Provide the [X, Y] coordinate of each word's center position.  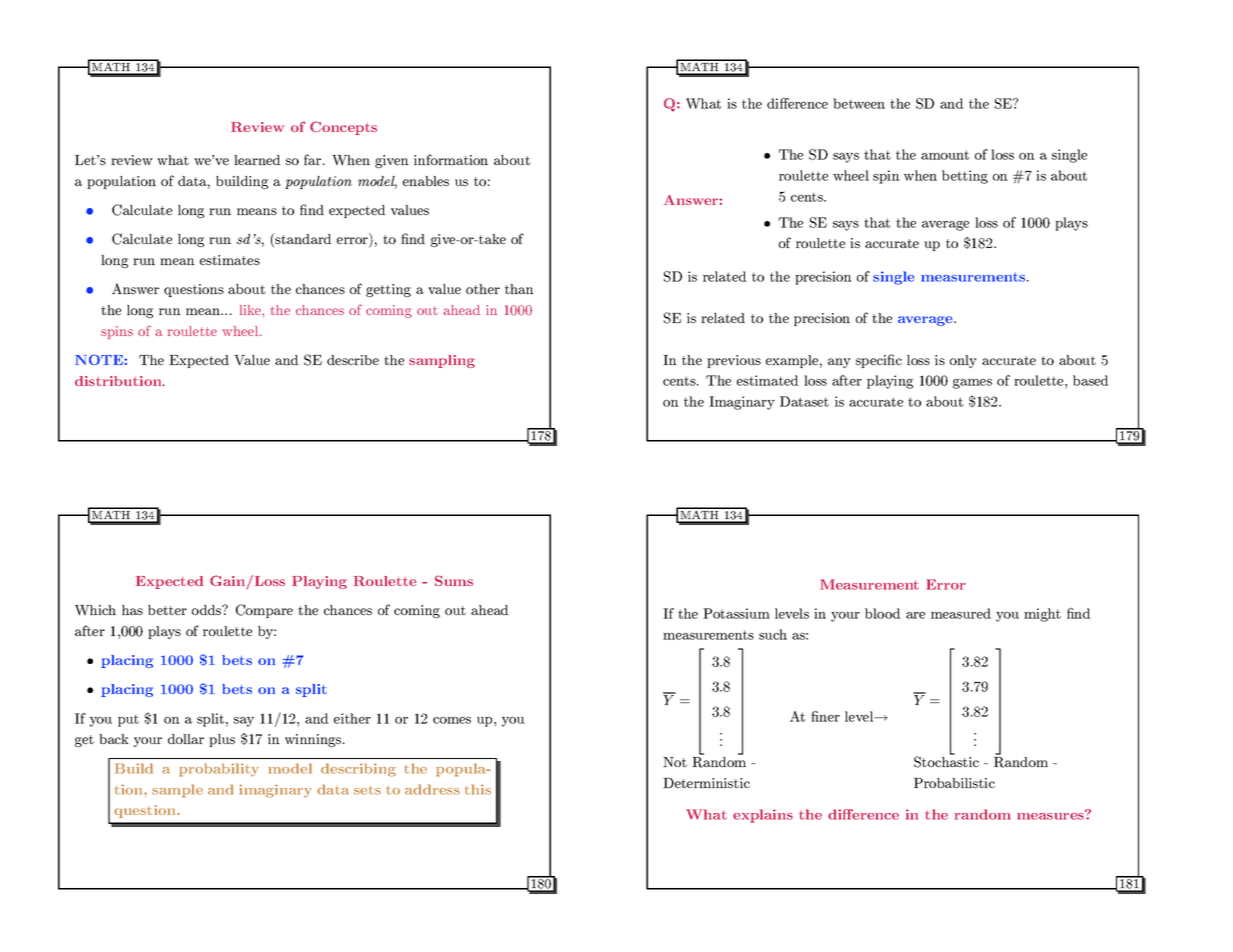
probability [219, 770]
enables [426, 181]
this [478, 789]
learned [257, 160]
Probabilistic [954, 783]
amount [945, 155]
